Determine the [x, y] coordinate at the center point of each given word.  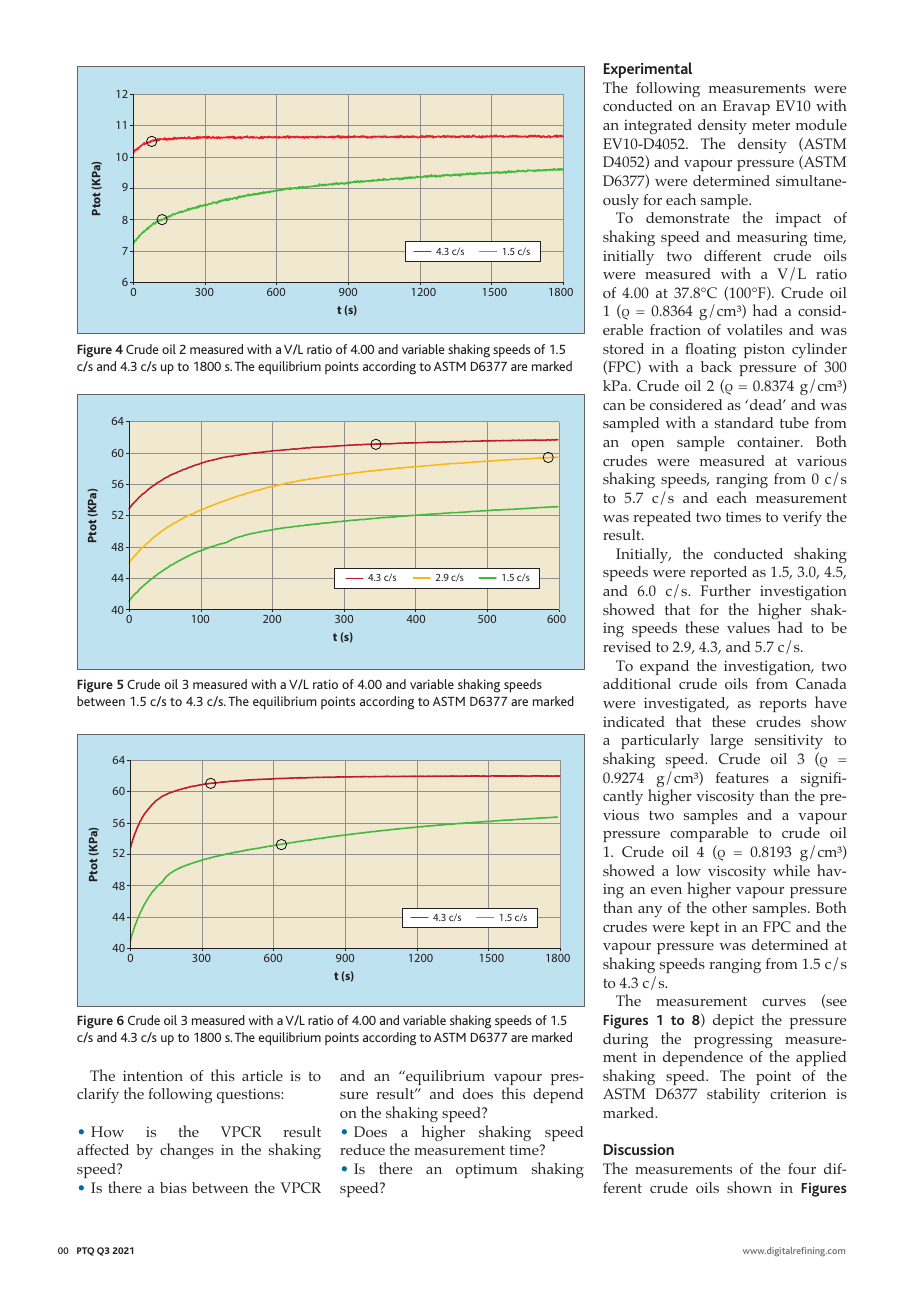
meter [771, 125]
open [647, 445]
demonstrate [688, 217]
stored [623, 348]
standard [744, 422]
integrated [658, 126]
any [650, 911]
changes [187, 1151]
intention [153, 1075]
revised [627, 646]
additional [637, 683]
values [748, 627]
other [729, 907]
